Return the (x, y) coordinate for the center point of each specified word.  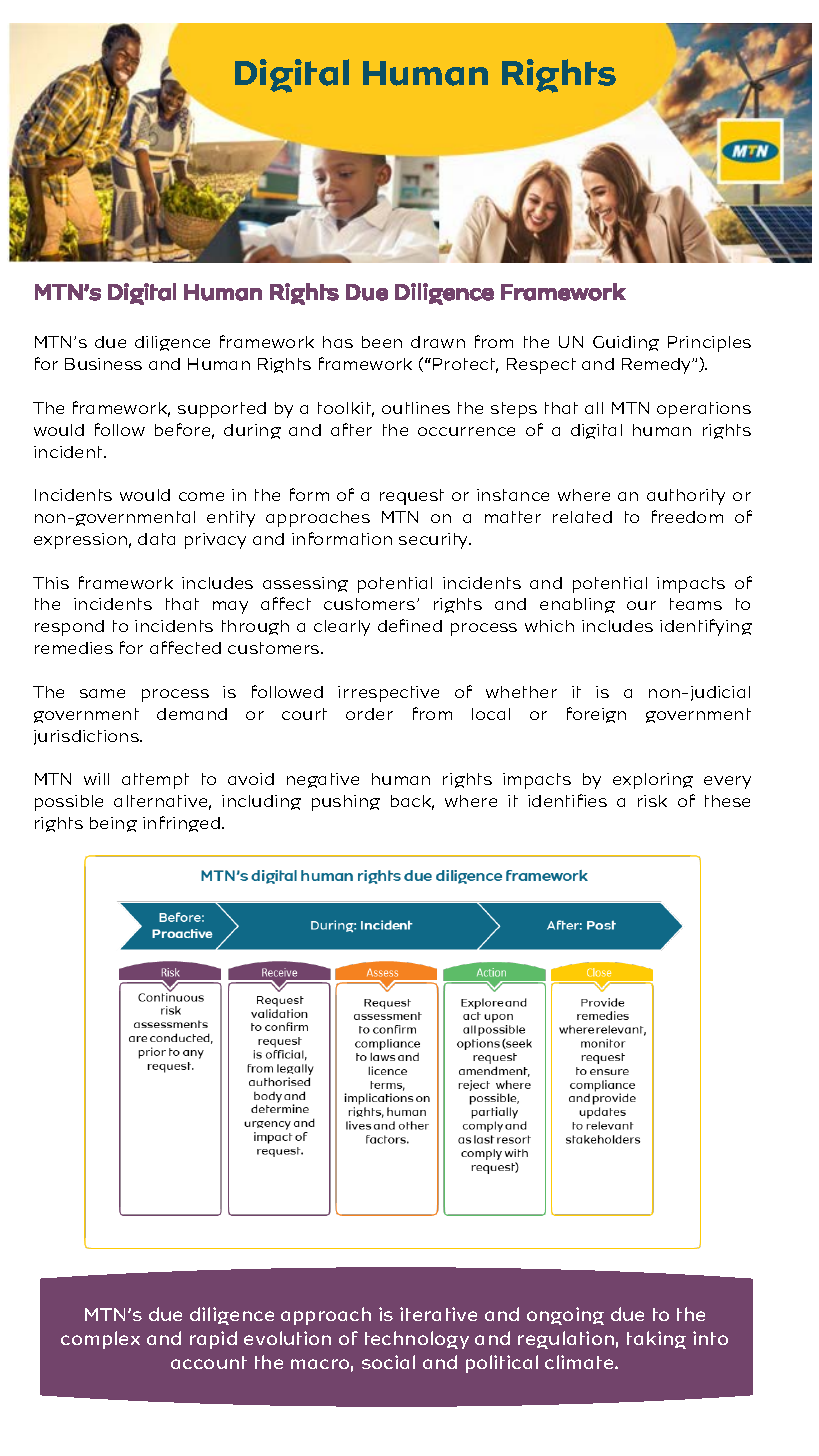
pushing (346, 803)
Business (103, 364)
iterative (438, 1314)
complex (100, 1340)
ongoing (565, 1316)
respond (69, 628)
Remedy (658, 366)
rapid (213, 1340)
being (113, 824)
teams (696, 604)
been (382, 342)
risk (652, 801)
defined (410, 625)
